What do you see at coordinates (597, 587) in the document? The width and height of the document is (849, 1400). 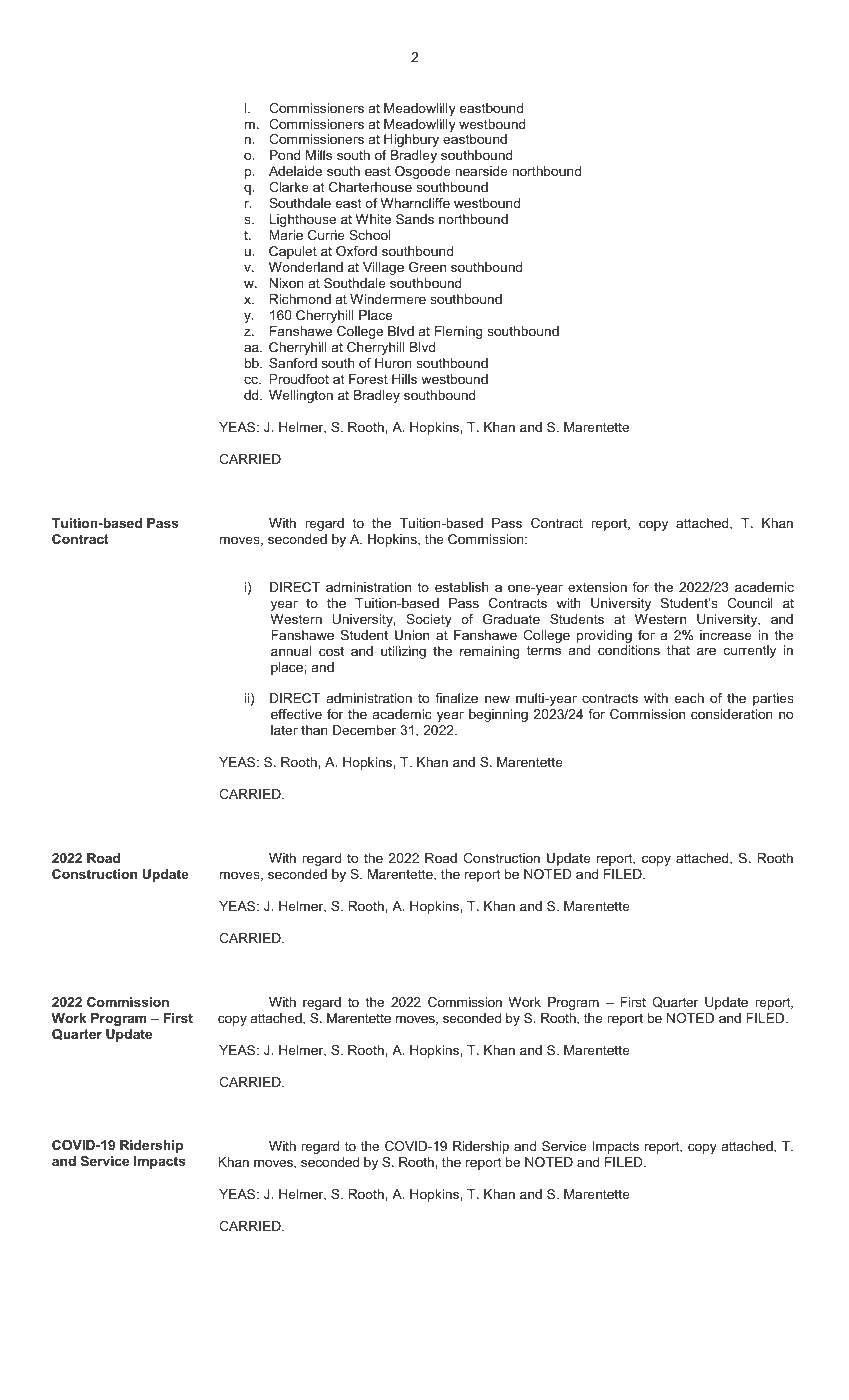 I see `extension` at bounding box center [597, 587].
